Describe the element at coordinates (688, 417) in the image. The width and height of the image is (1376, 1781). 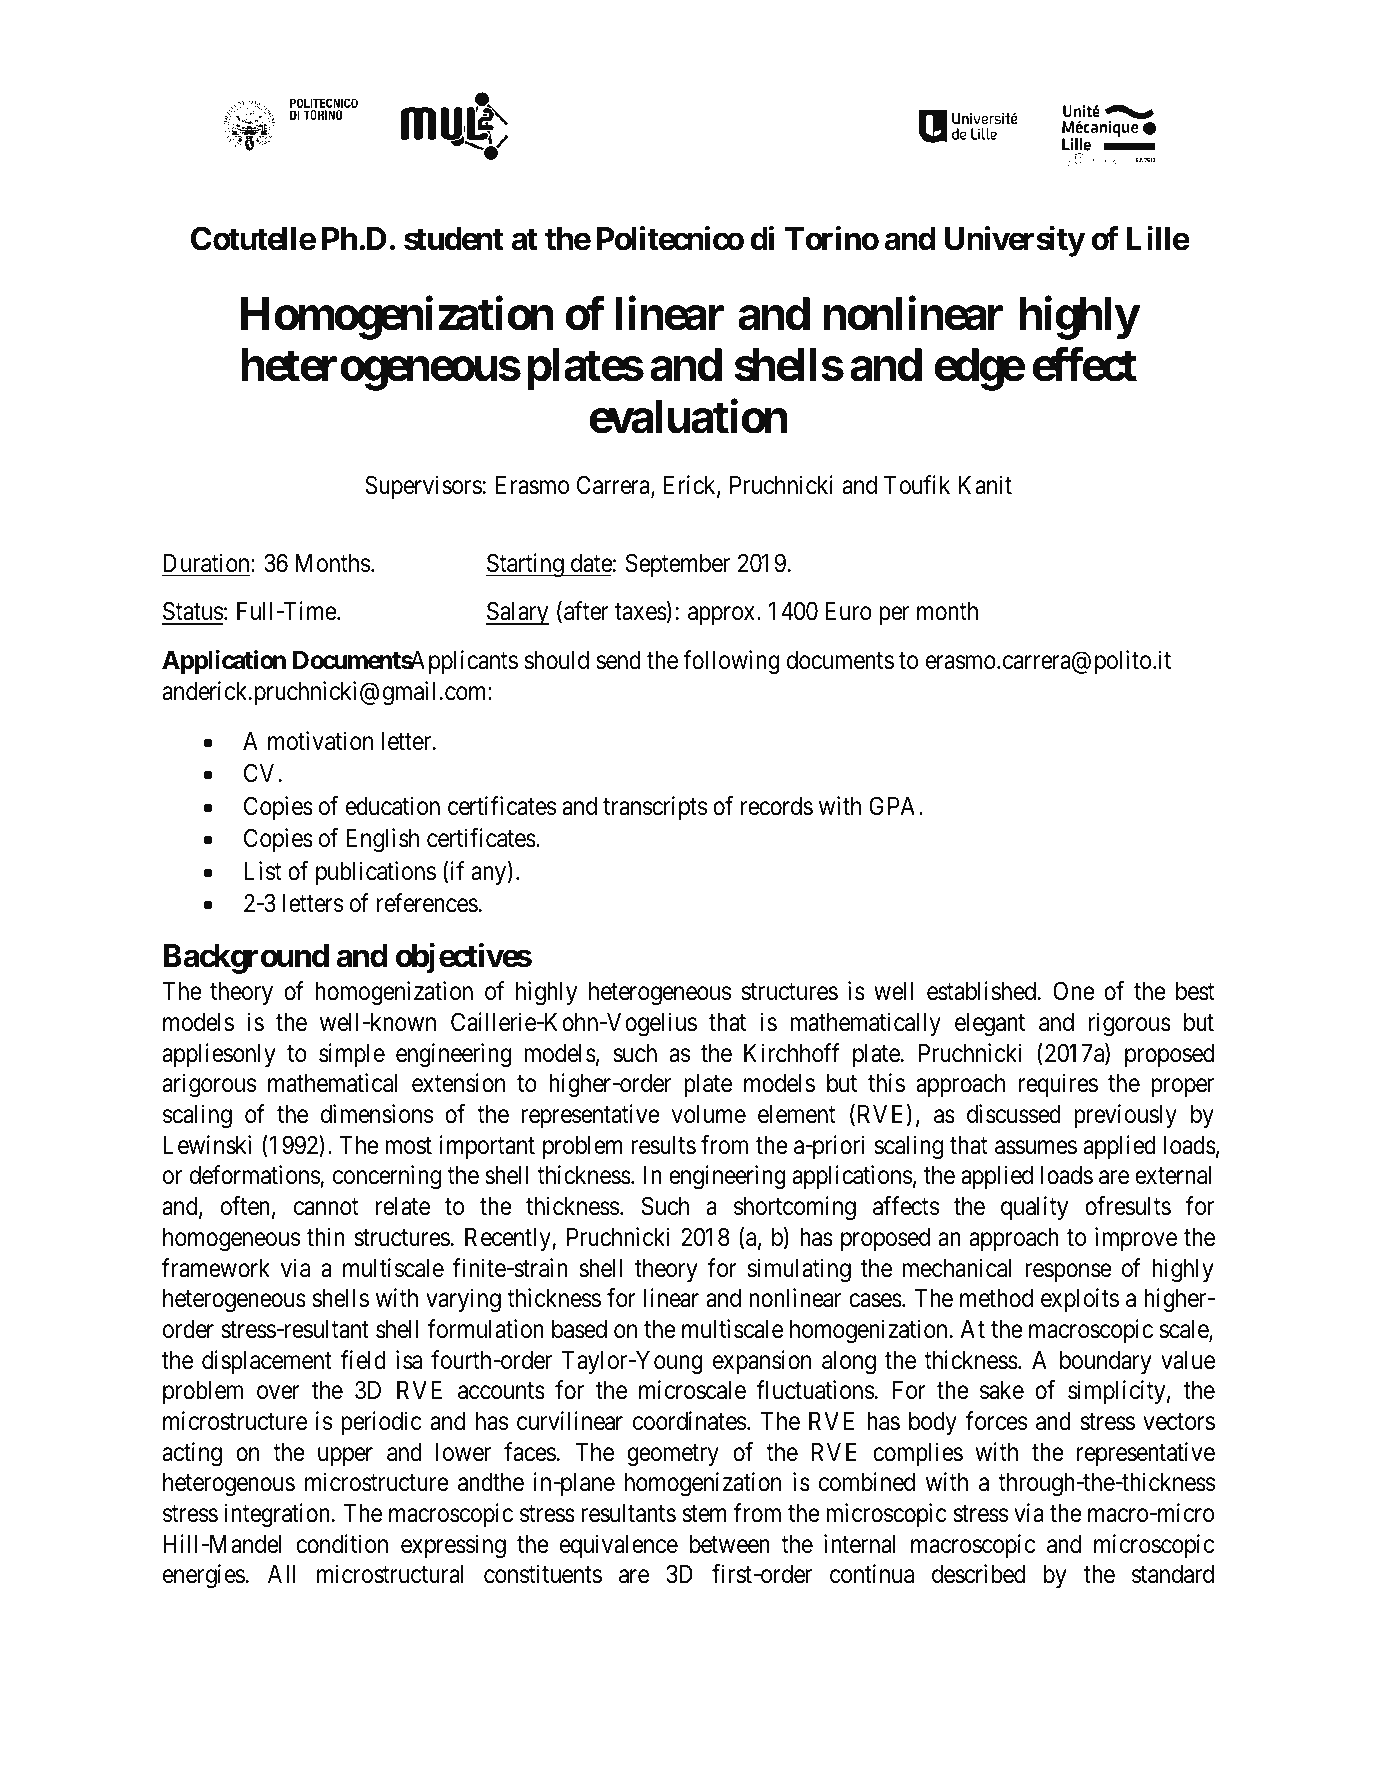
I see `evaluation` at that location.
